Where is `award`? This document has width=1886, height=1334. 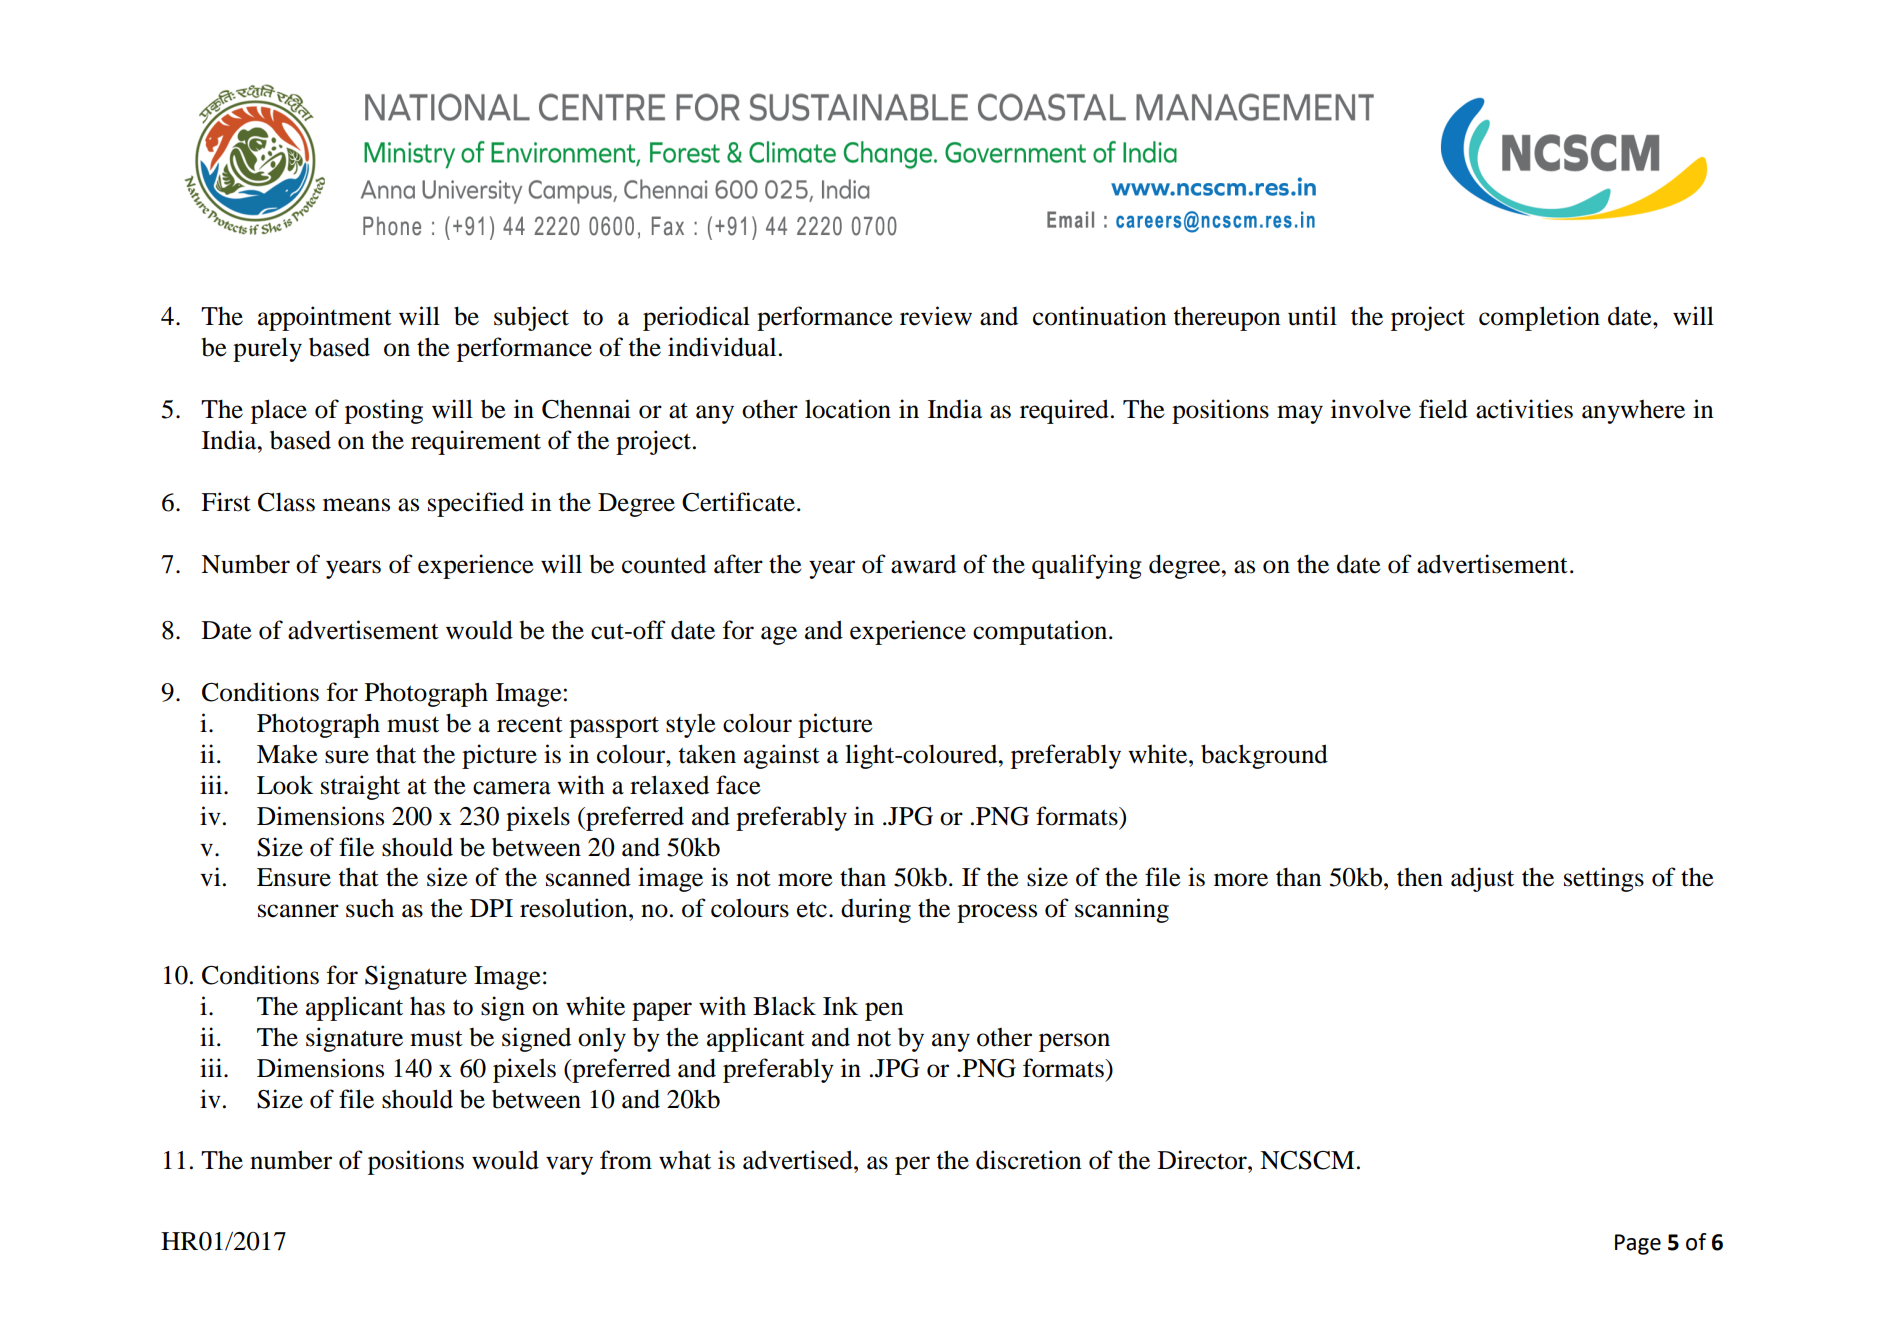 award is located at coordinates (923, 564).
